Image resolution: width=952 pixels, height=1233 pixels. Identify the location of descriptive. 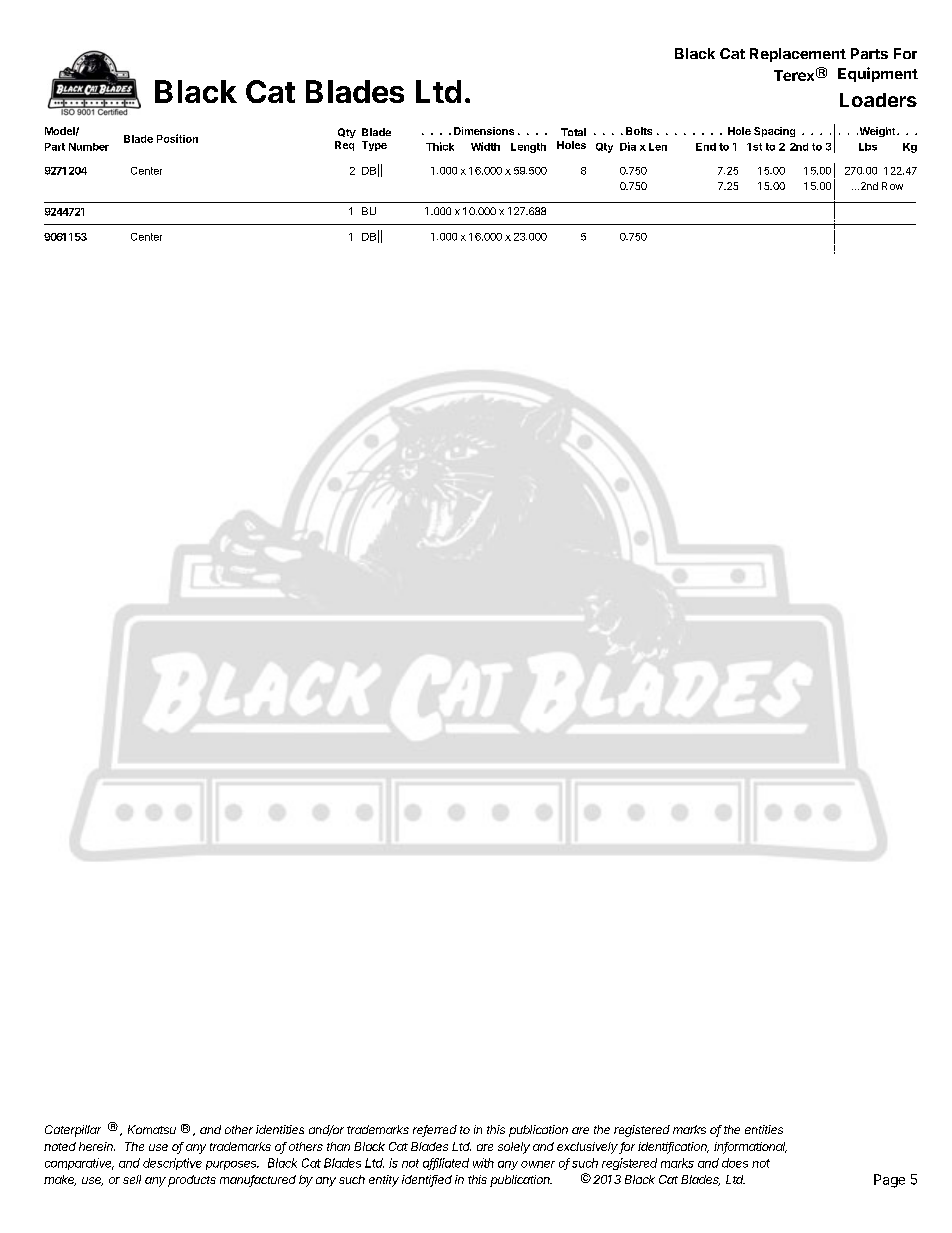
(172, 1164).
